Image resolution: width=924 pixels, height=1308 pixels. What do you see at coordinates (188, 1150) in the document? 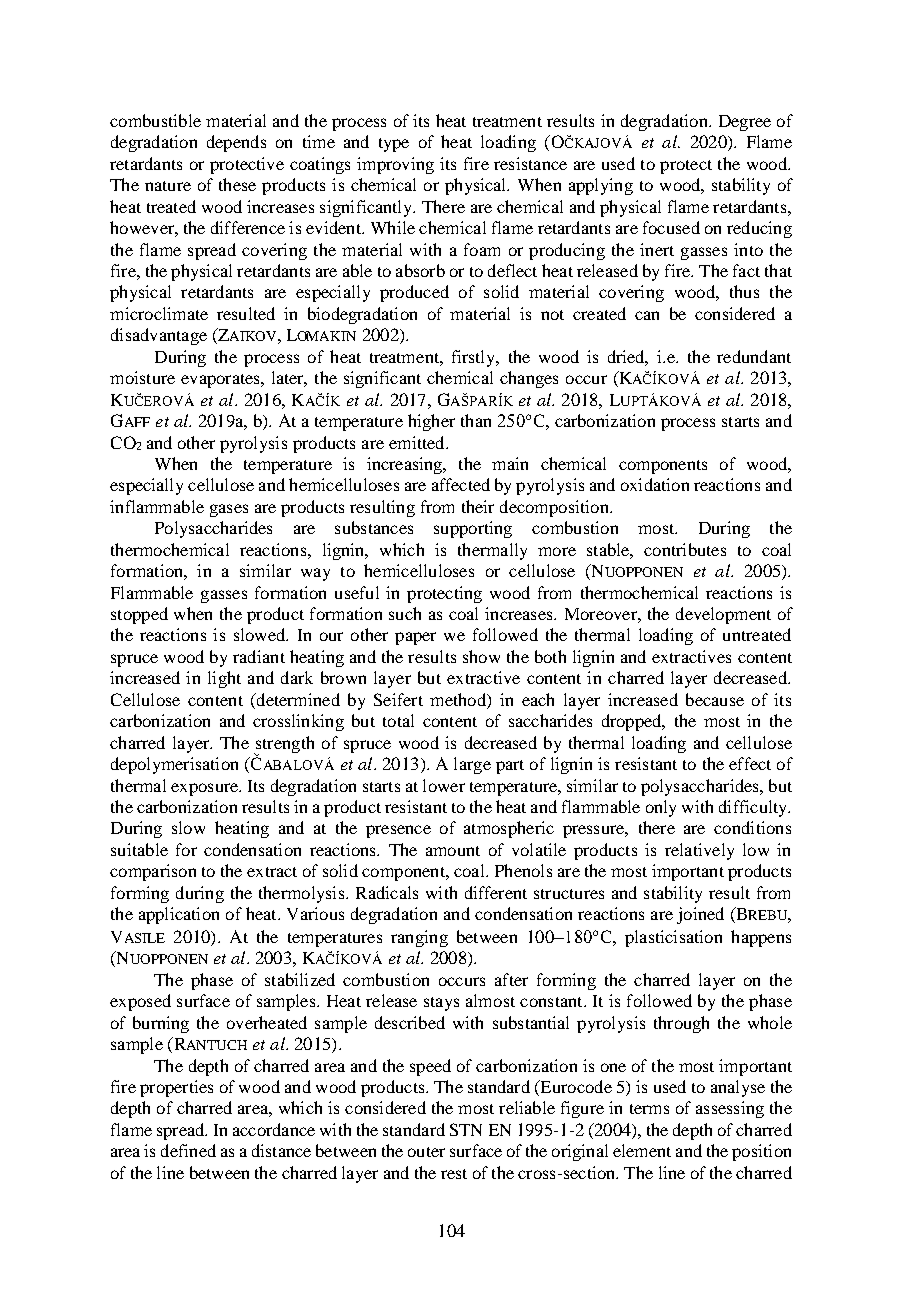
I see `defined` at bounding box center [188, 1150].
